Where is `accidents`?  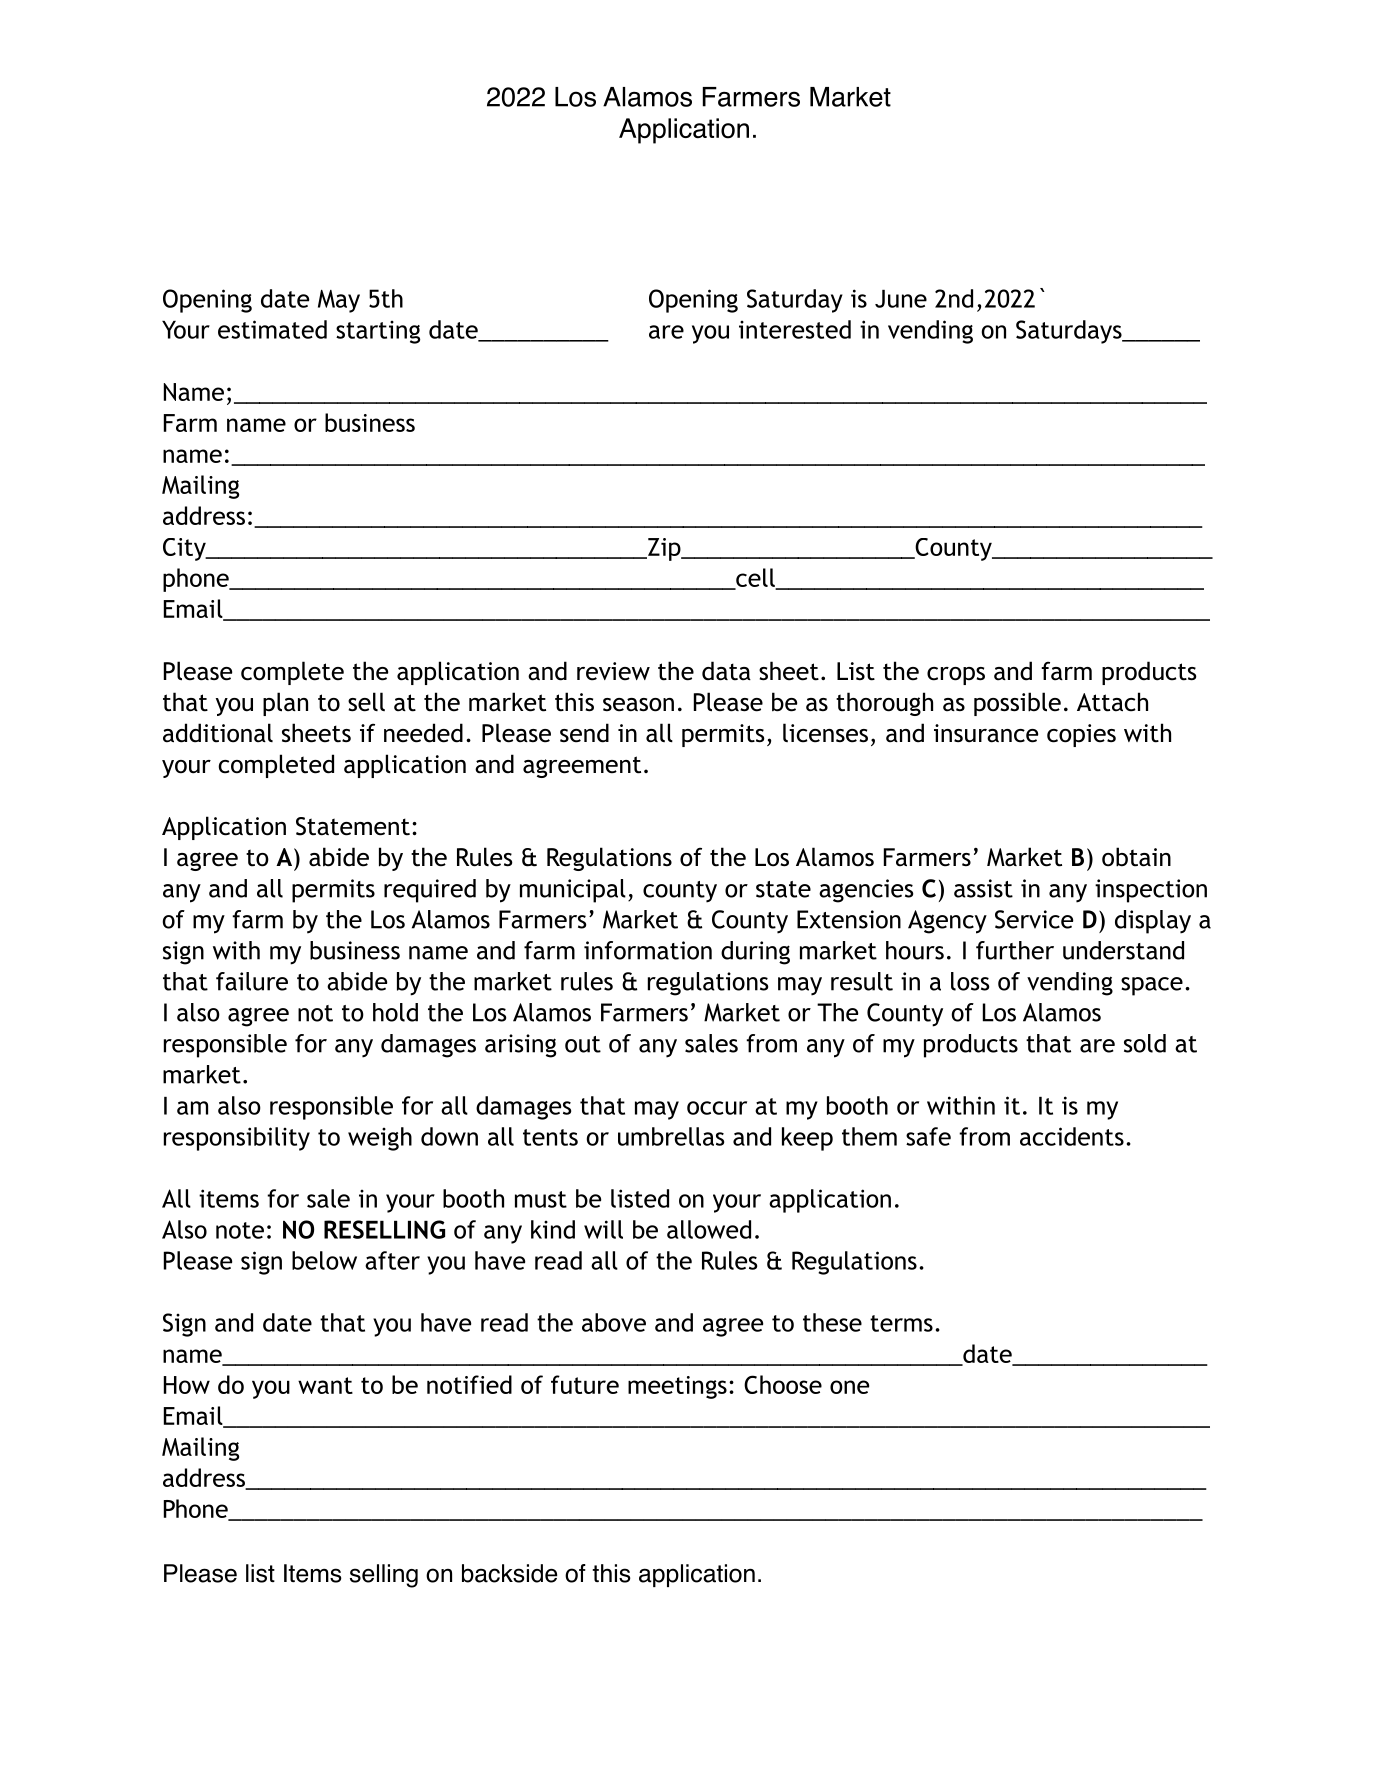
accidents is located at coordinates (1072, 1136).
